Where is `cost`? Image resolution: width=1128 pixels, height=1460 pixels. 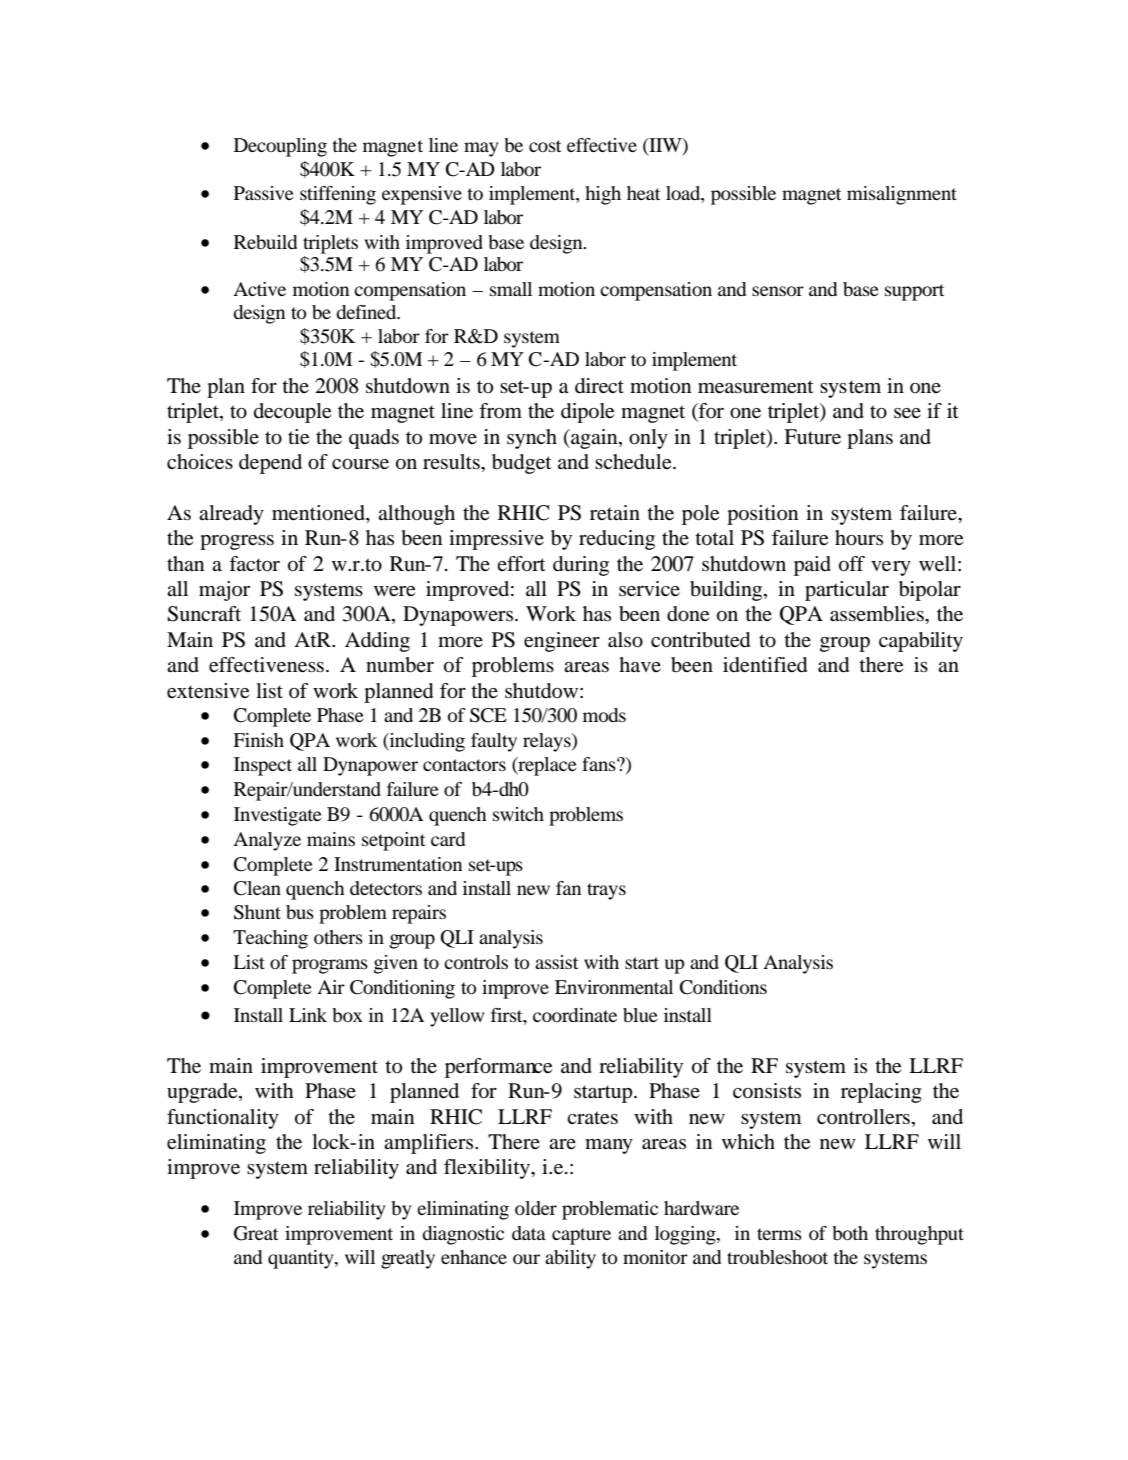 cost is located at coordinates (545, 146).
